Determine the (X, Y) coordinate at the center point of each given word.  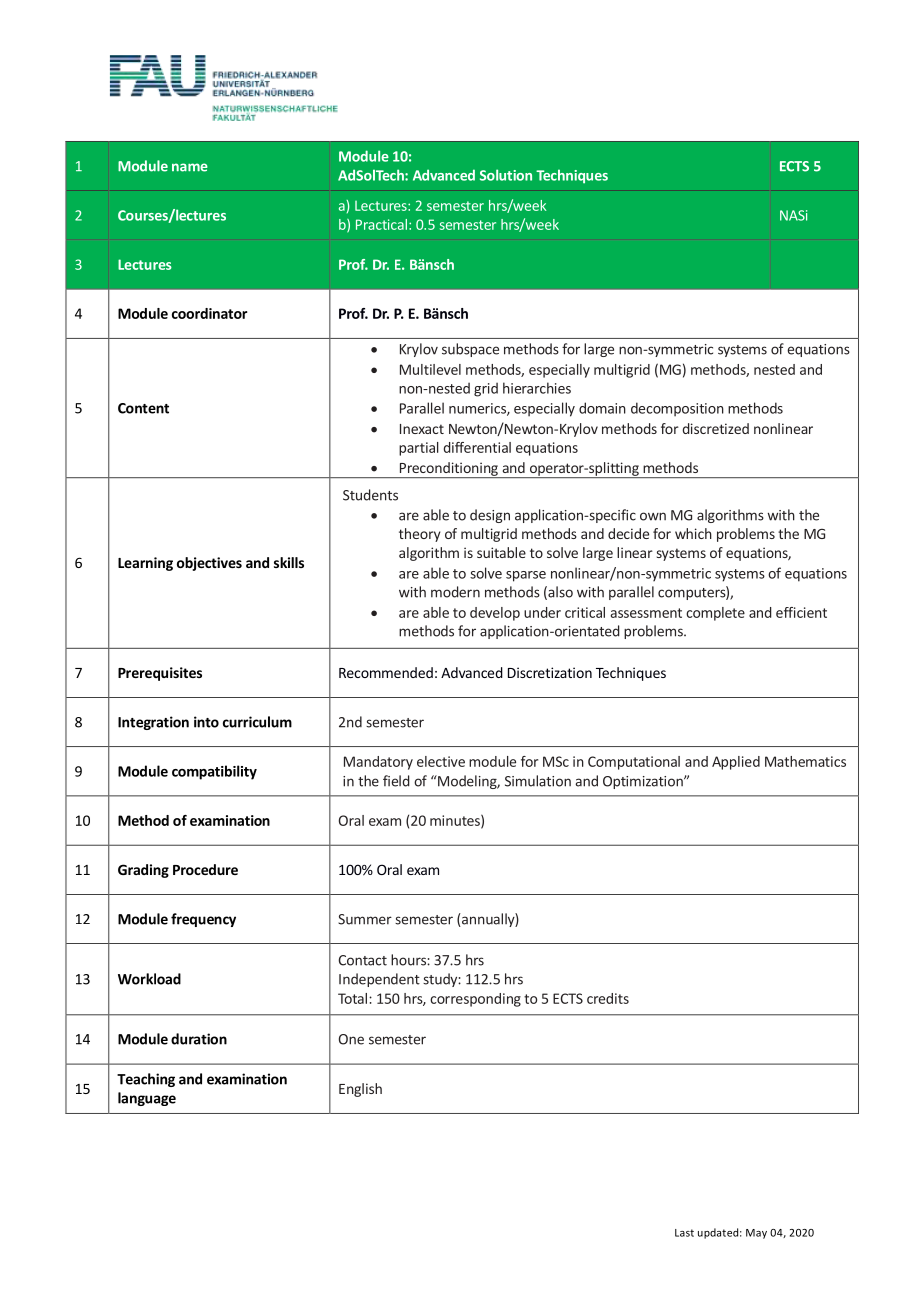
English (360, 1090)
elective (441, 761)
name (190, 167)
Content (143, 408)
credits (608, 998)
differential (477, 447)
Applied (736, 763)
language (147, 1099)
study (441, 980)
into (206, 722)
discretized (715, 428)
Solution (506, 175)
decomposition (677, 409)
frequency (203, 920)
